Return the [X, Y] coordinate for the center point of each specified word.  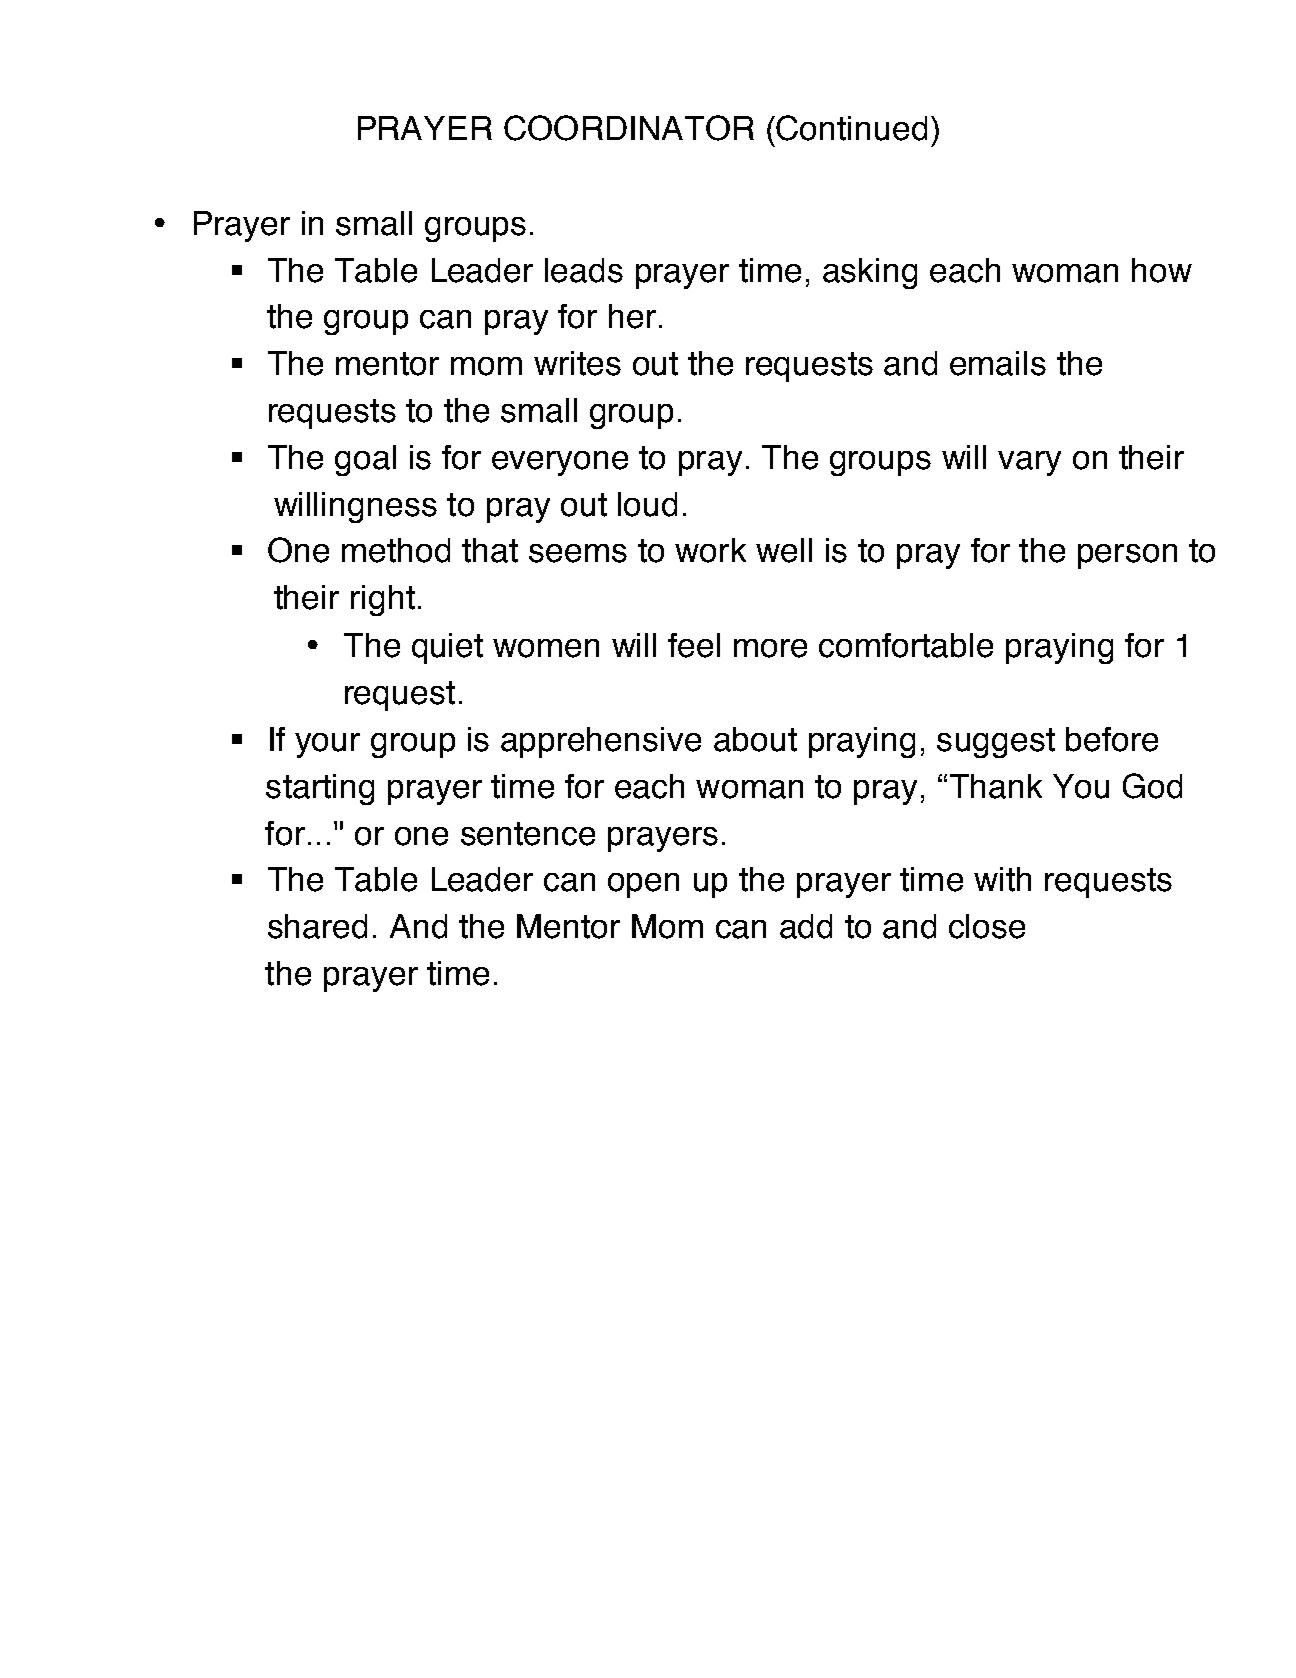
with [1002, 879]
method [396, 550]
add [806, 926]
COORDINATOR [629, 128]
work [710, 550]
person [1127, 556]
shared [317, 926]
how [1162, 270]
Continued [851, 128]
